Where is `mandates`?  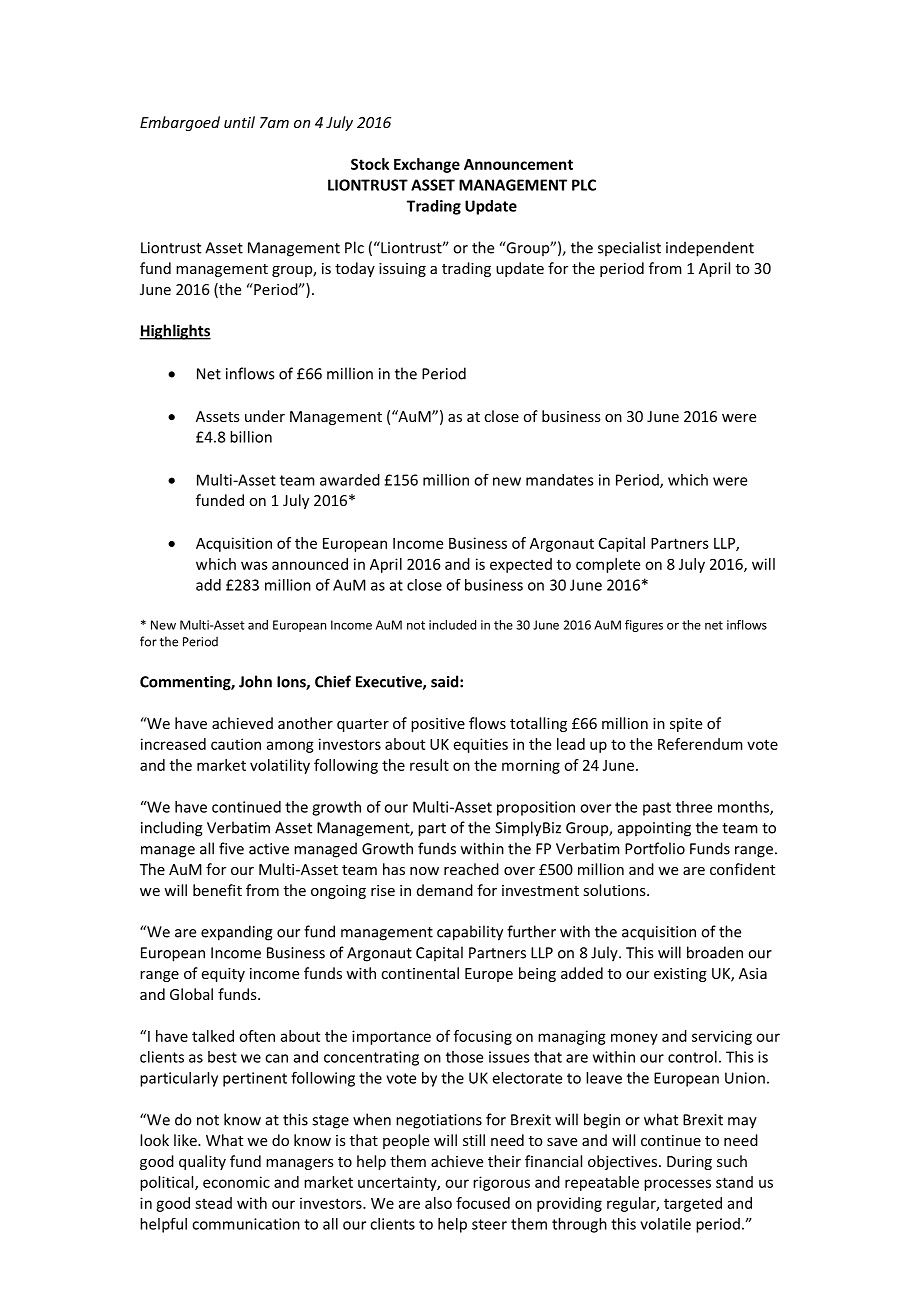 mandates is located at coordinates (560, 480).
